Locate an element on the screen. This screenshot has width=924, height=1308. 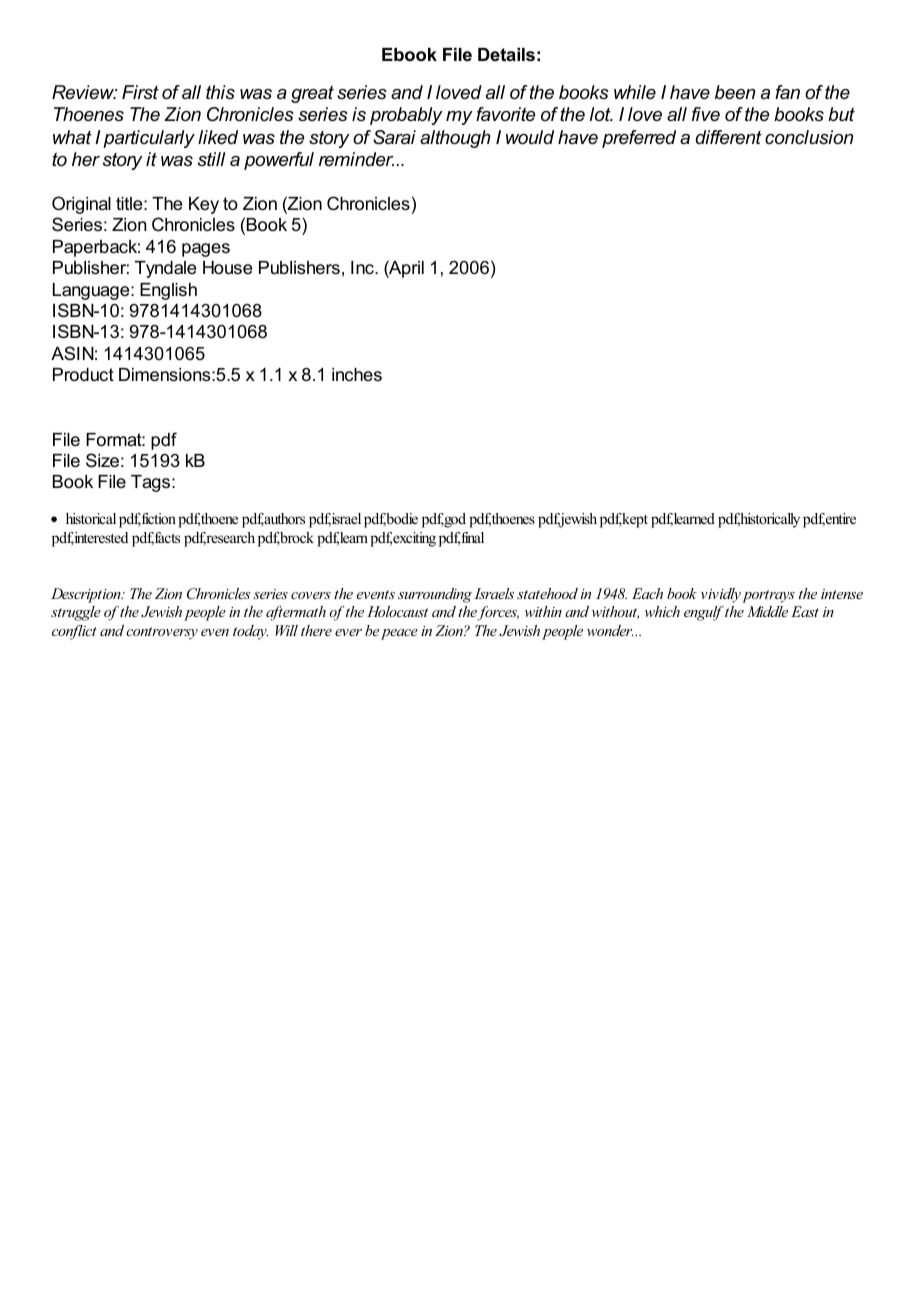
still is located at coordinates (211, 159).
